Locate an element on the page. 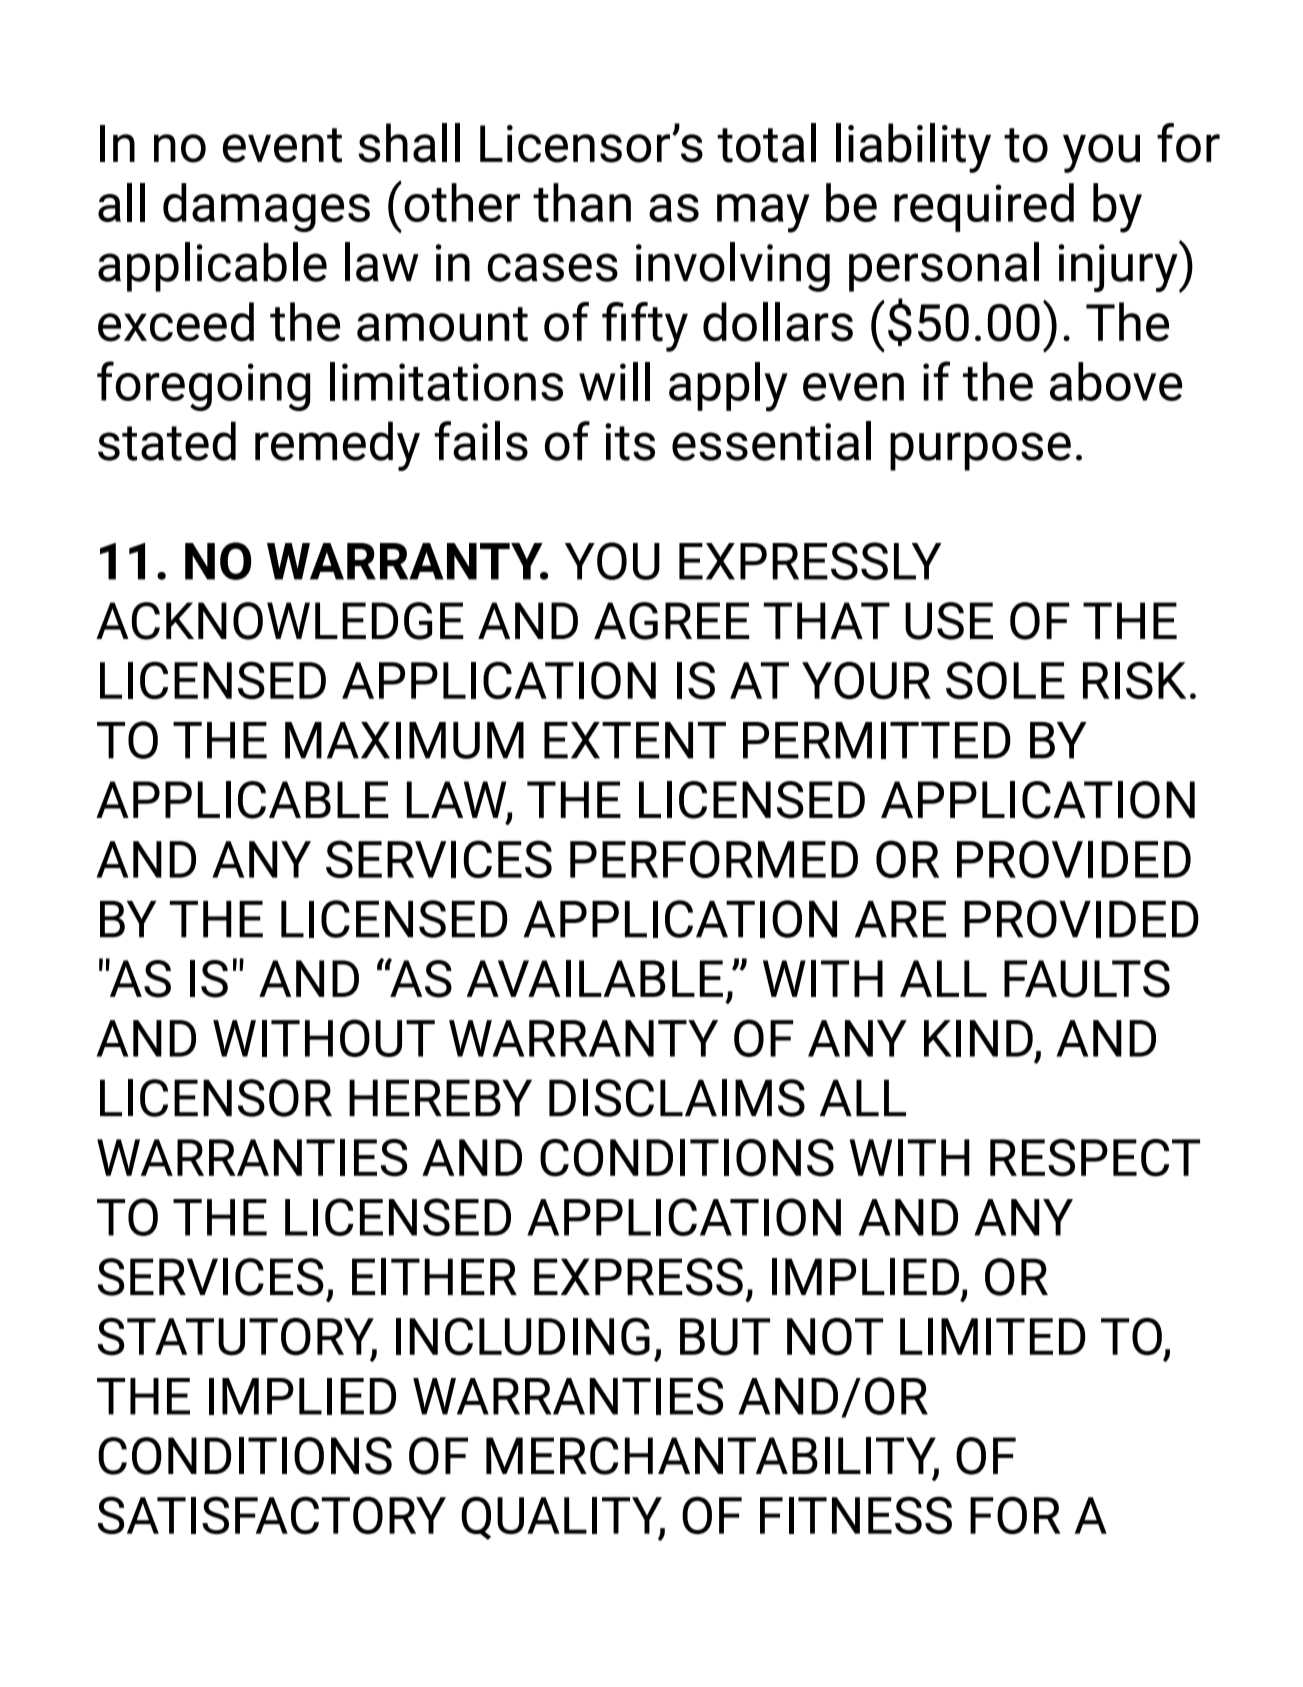  AGREE is located at coordinates (672, 621).
